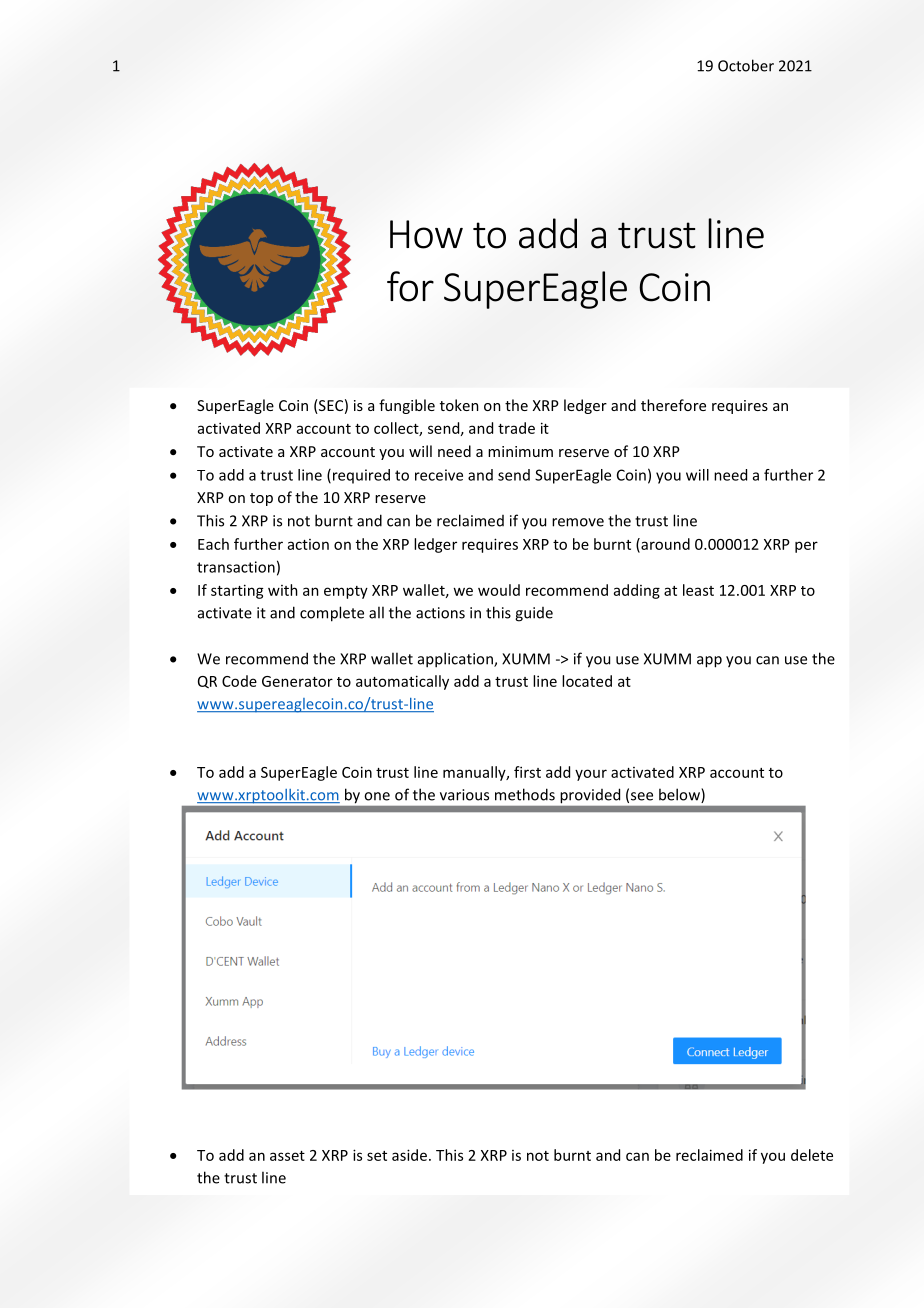 The height and width of the screenshot is (1308, 924). Describe the element at coordinates (673, 405) in the screenshot. I see `therefore` at that location.
